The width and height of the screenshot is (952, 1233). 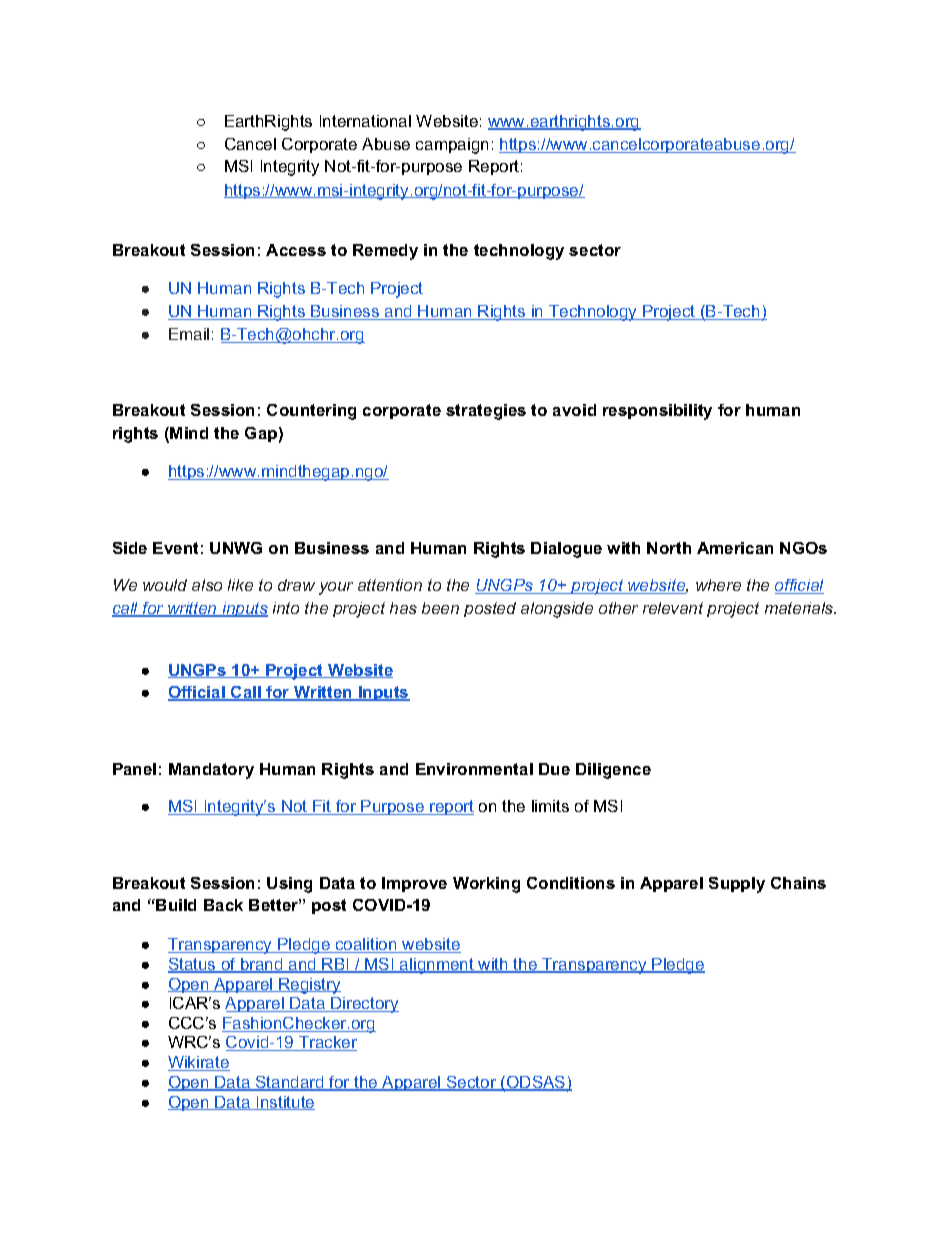 I want to click on strategies, so click(x=486, y=412).
